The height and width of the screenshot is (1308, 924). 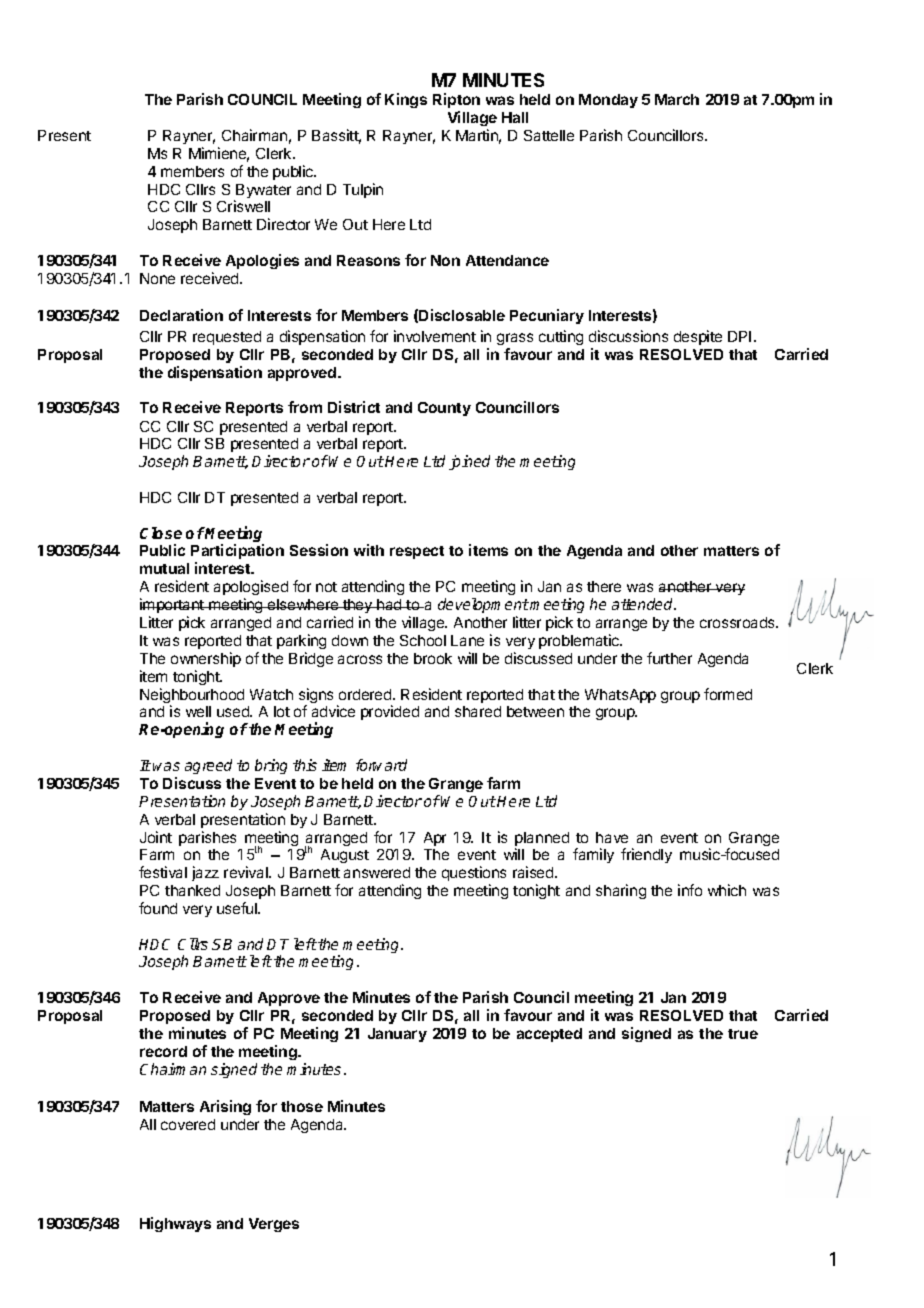 I want to click on Apologies, so click(x=262, y=261).
